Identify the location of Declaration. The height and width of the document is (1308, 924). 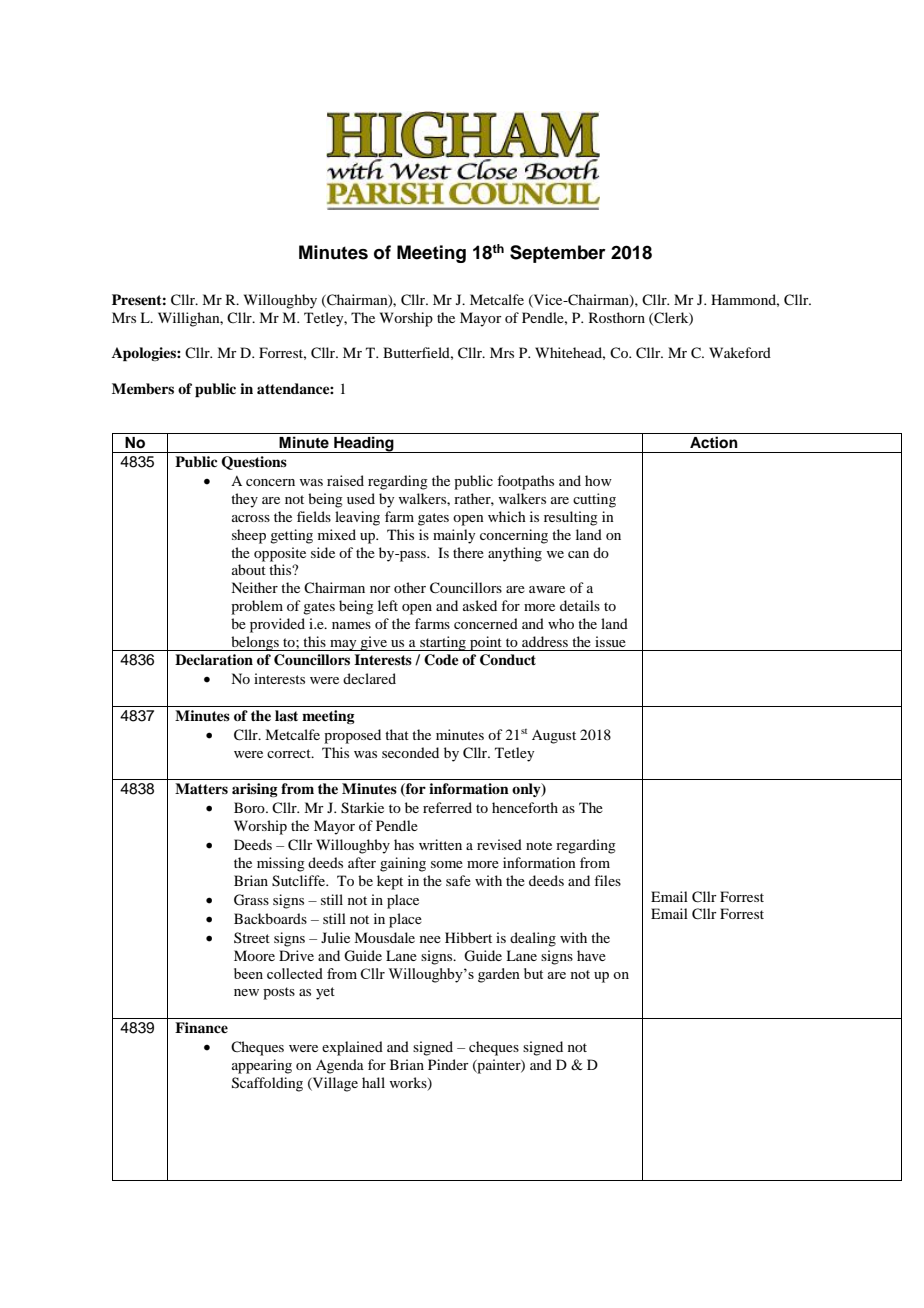
(214, 659).
